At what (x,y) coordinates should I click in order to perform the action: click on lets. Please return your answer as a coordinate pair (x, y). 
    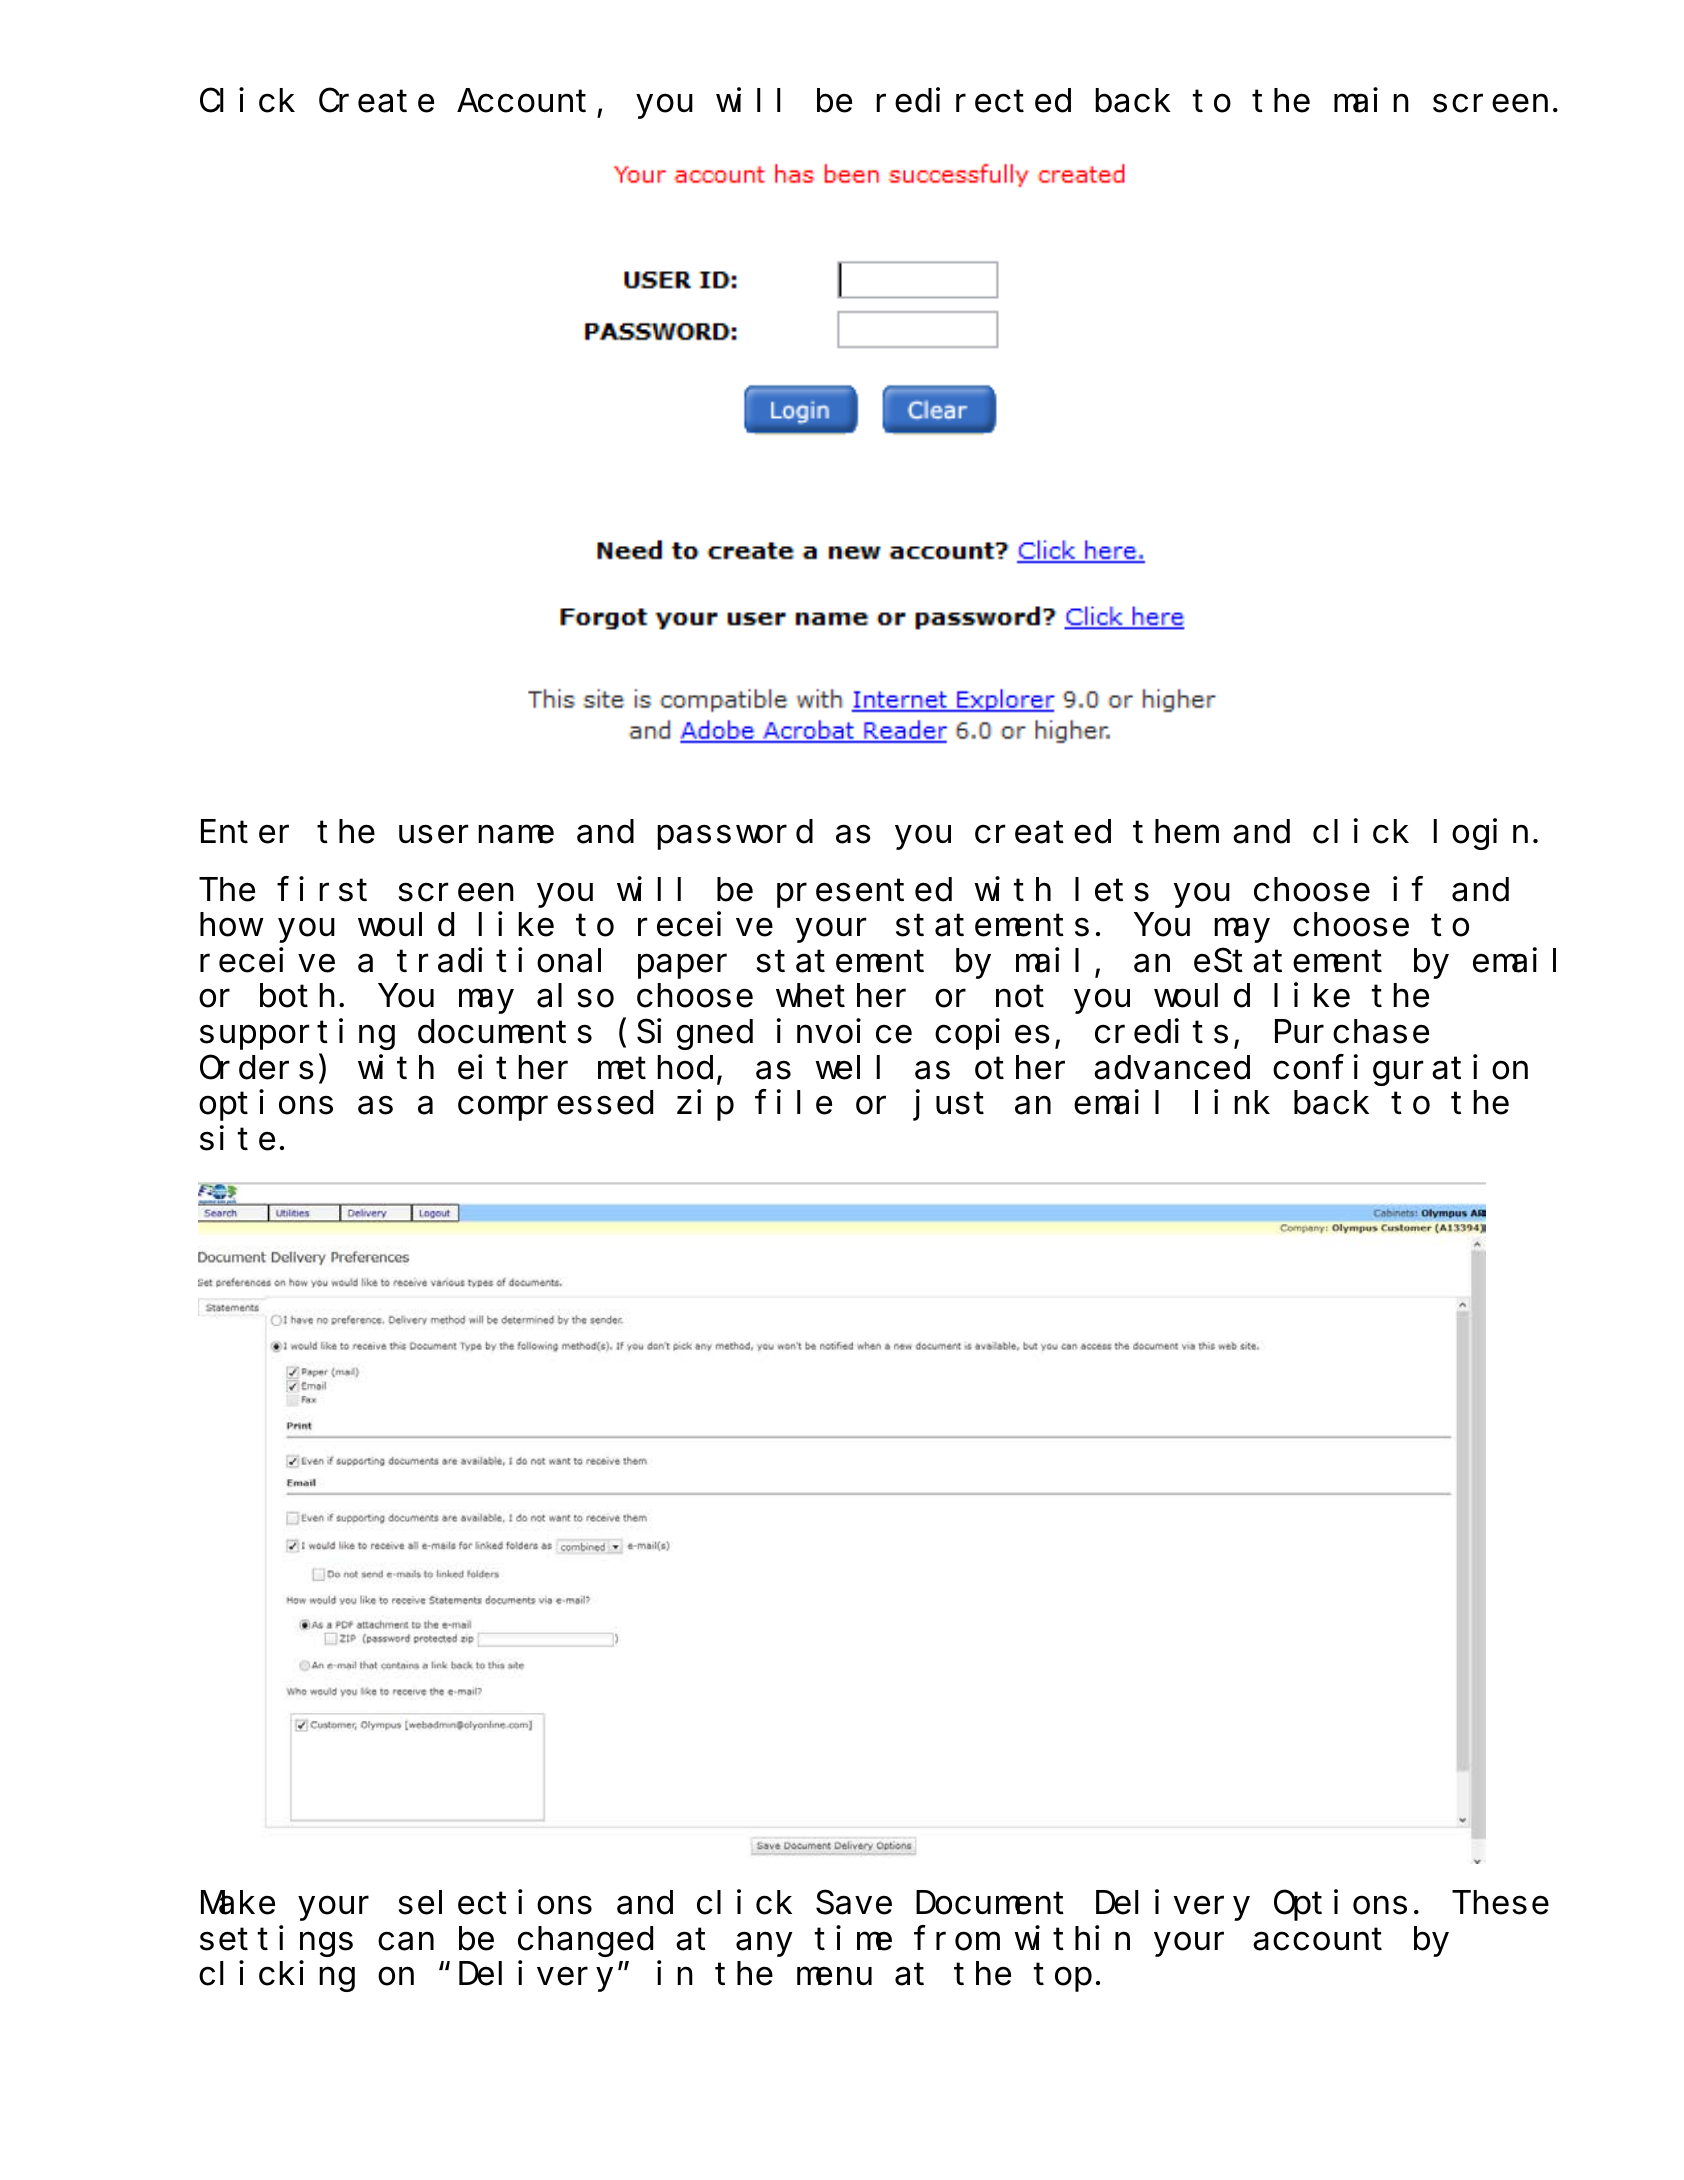
    Looking at the image, I should click on (1112, 889).
